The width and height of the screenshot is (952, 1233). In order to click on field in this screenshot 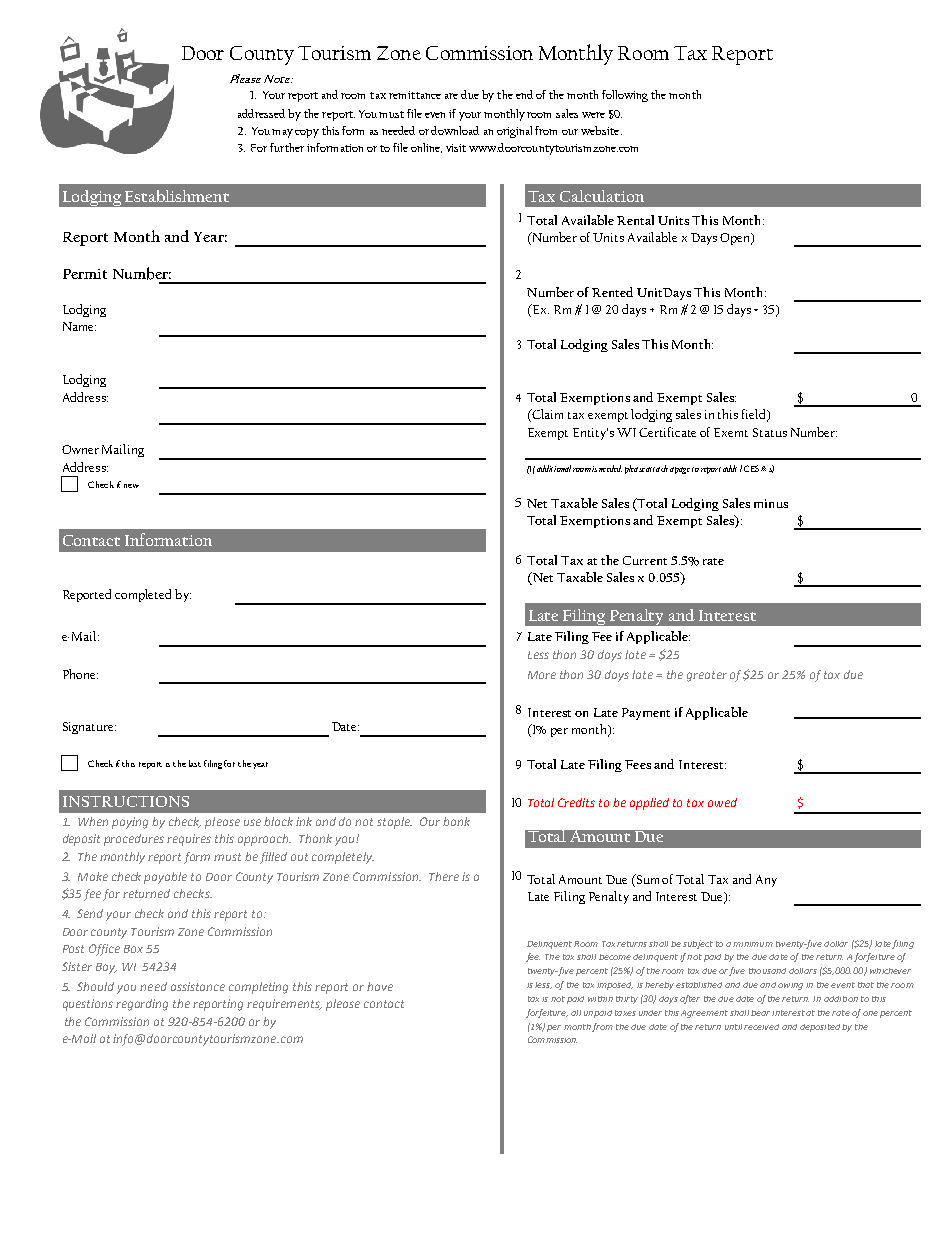, I will do `click(755, 415)`.
